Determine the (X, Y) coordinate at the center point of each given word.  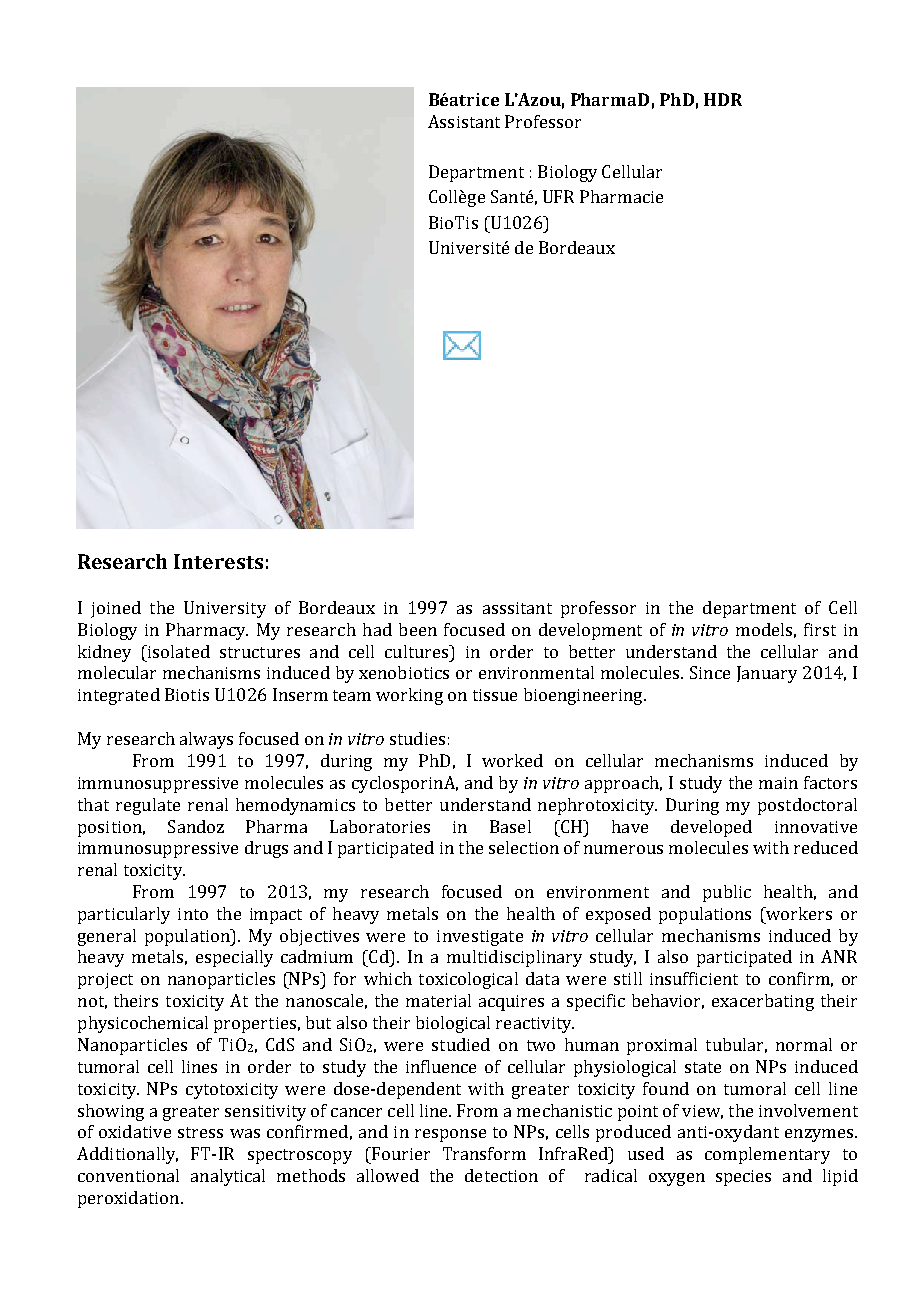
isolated (177, 651)
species (743, 1178)
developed (711, 828)
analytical (228, 1177)
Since (710, 672)
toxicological (468, 980)
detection (501, 1175)
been (418, 629)
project (105, 981)
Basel (510, 826)
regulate (148, 806)
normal (804, 1044)
